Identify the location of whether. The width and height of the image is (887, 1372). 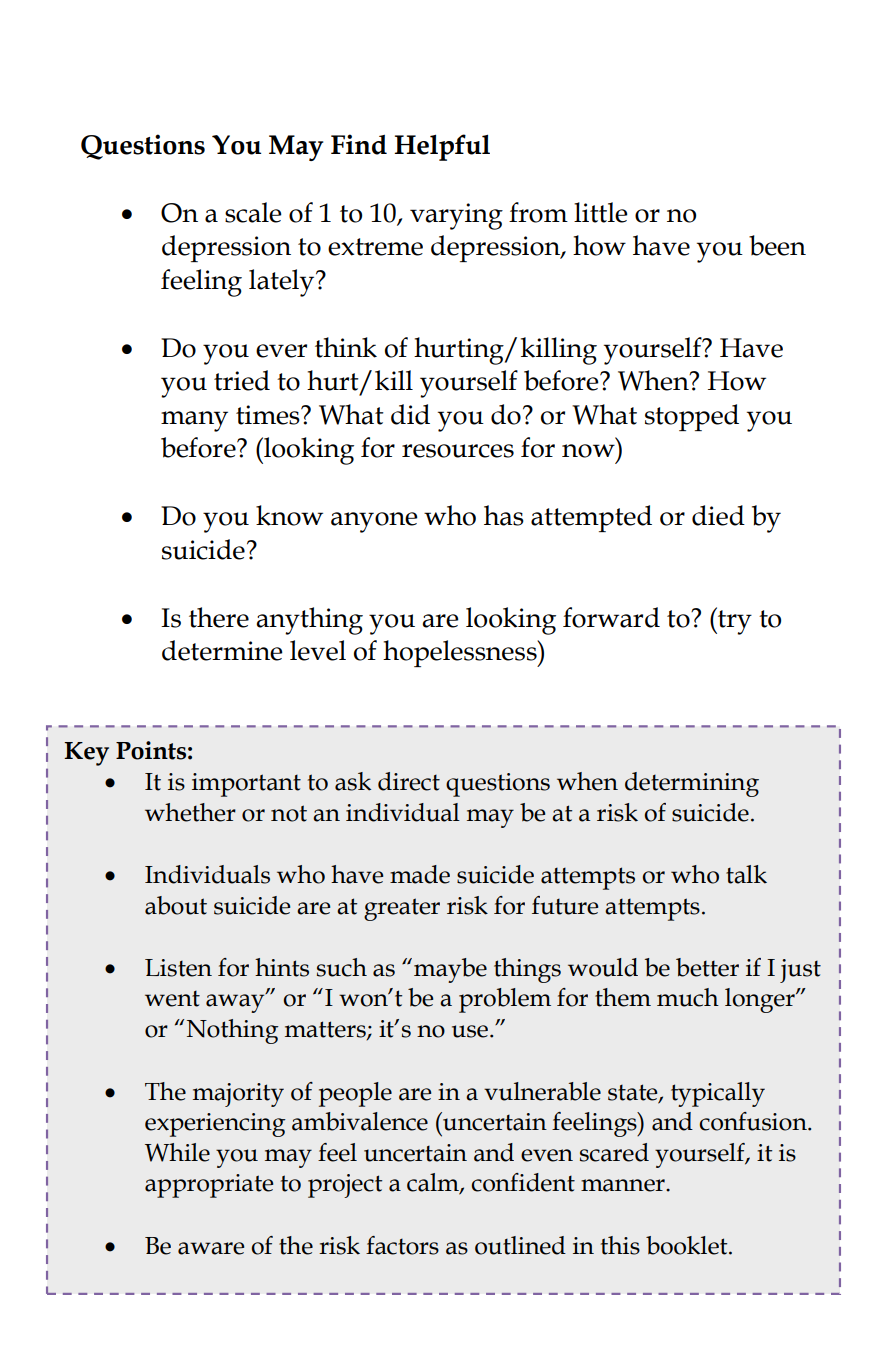
(190, 812).
